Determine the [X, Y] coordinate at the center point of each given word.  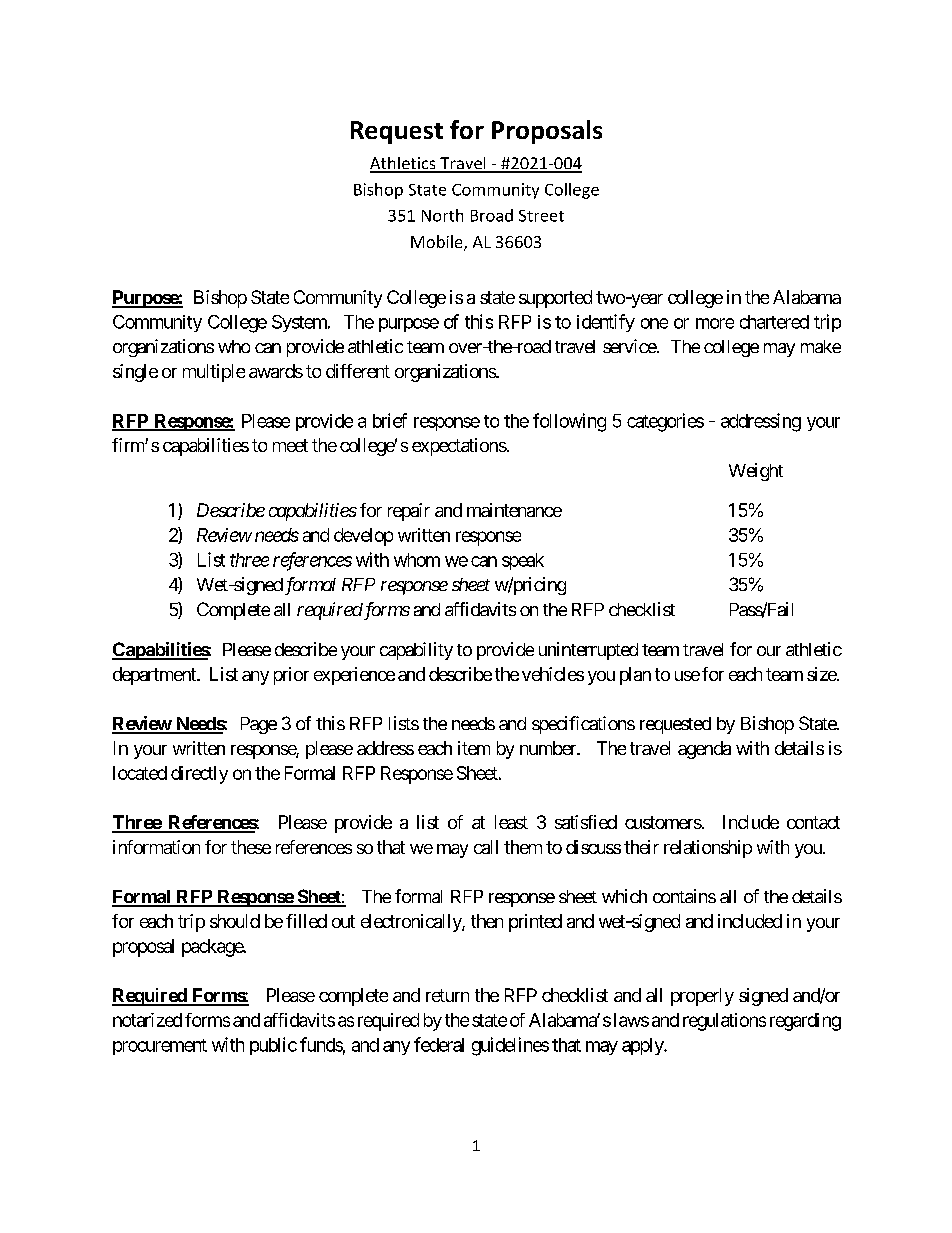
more [715, 323]
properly [702, 997]
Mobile [438, 243]
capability [416, 651]
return [447, 995]
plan [635, 676]
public [273, 1046]
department [155, 676]
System [300, 323]
